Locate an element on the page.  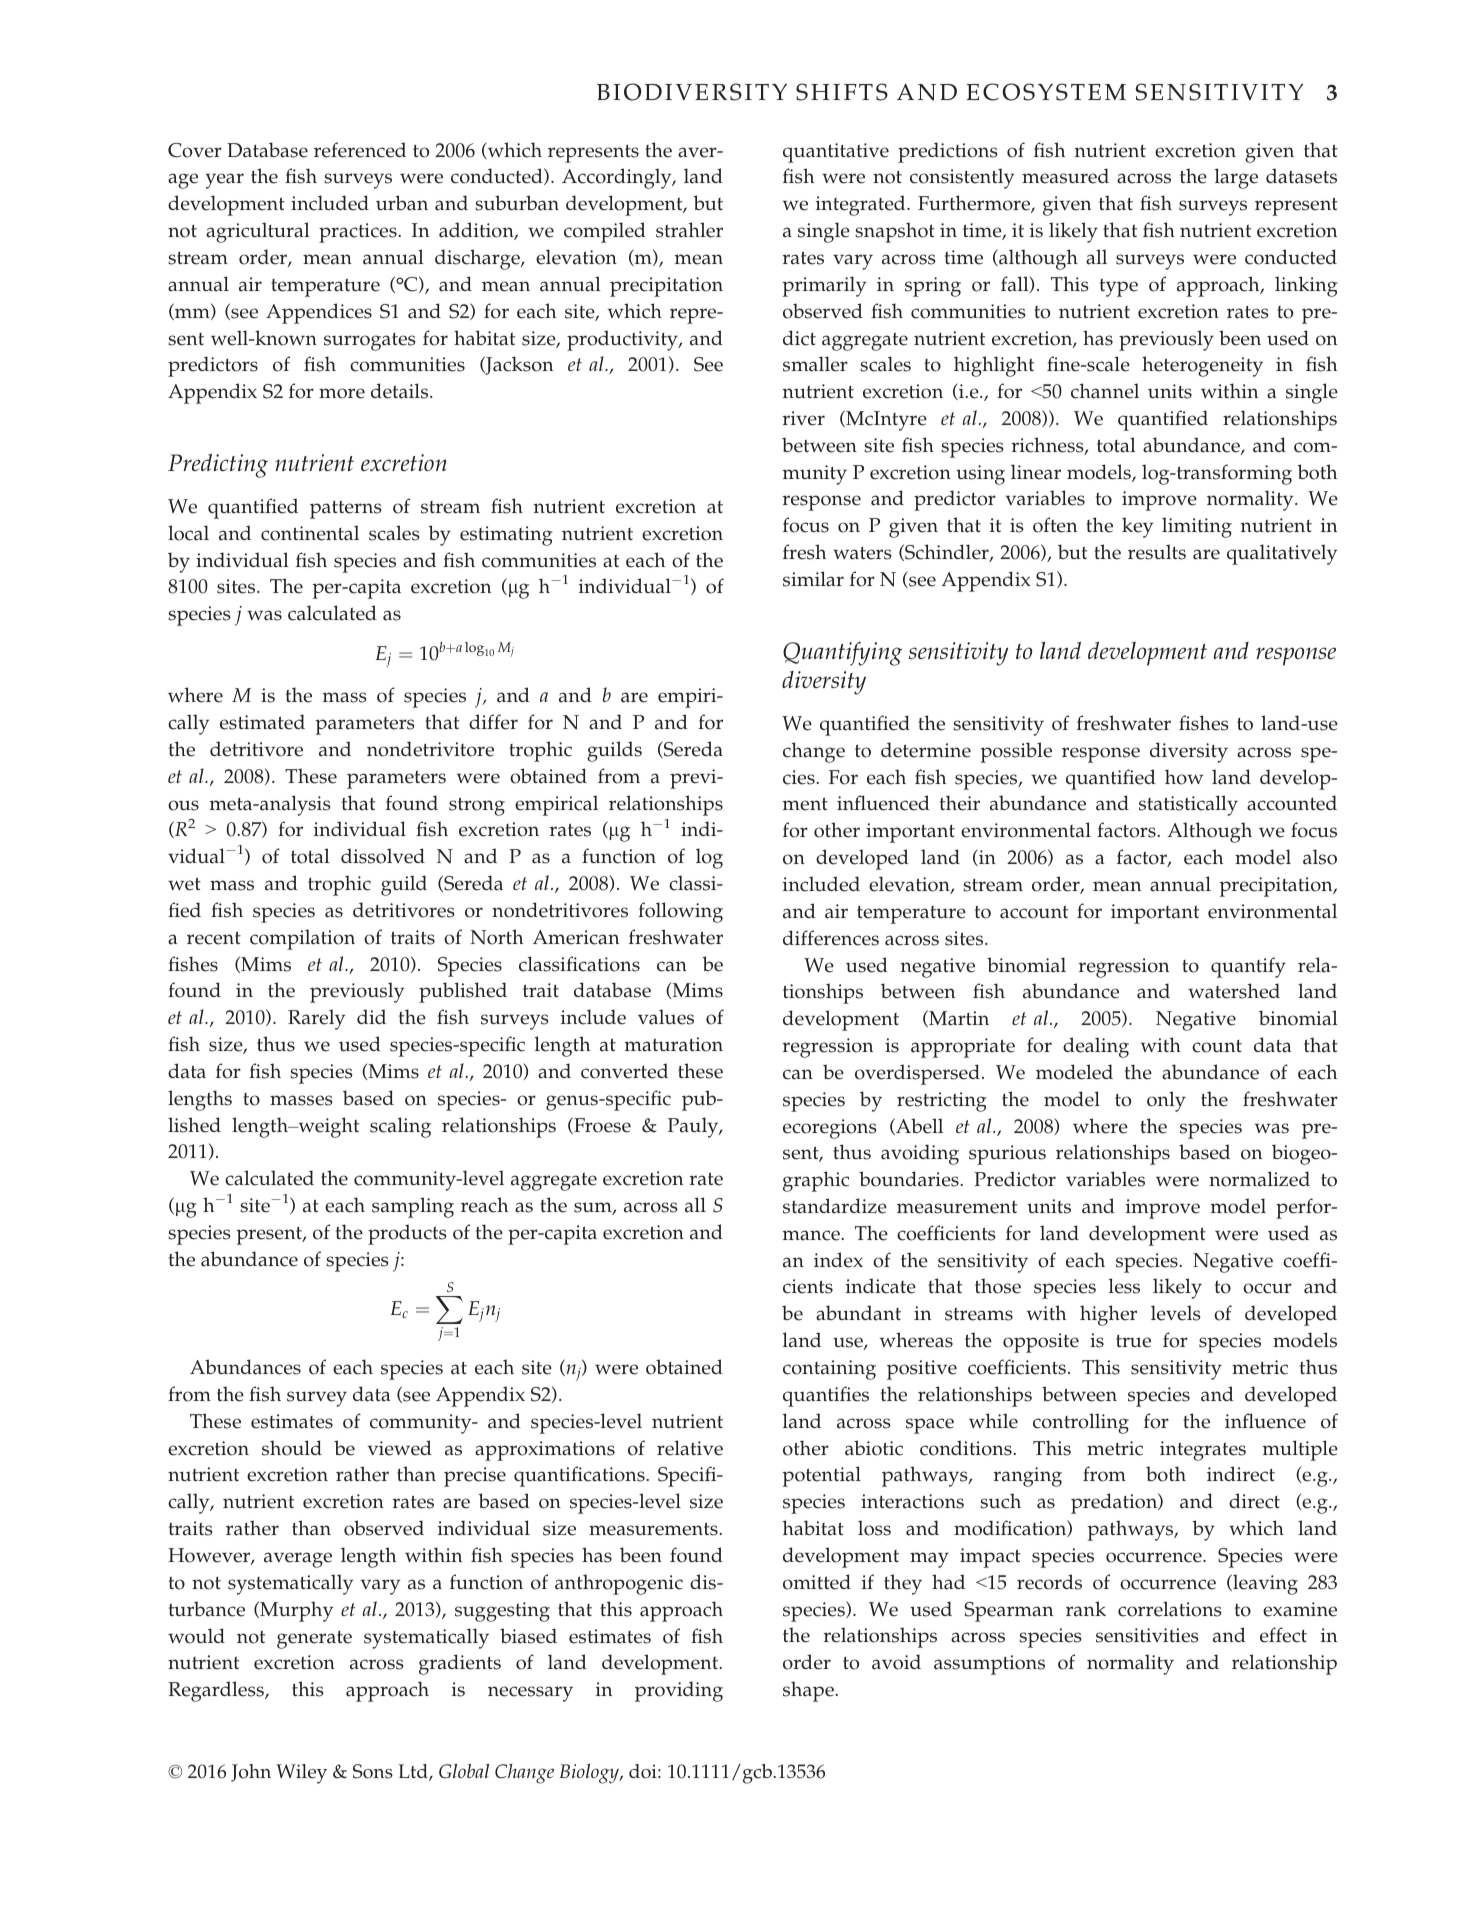
Wiley is located at coordinates (301, 1774).
